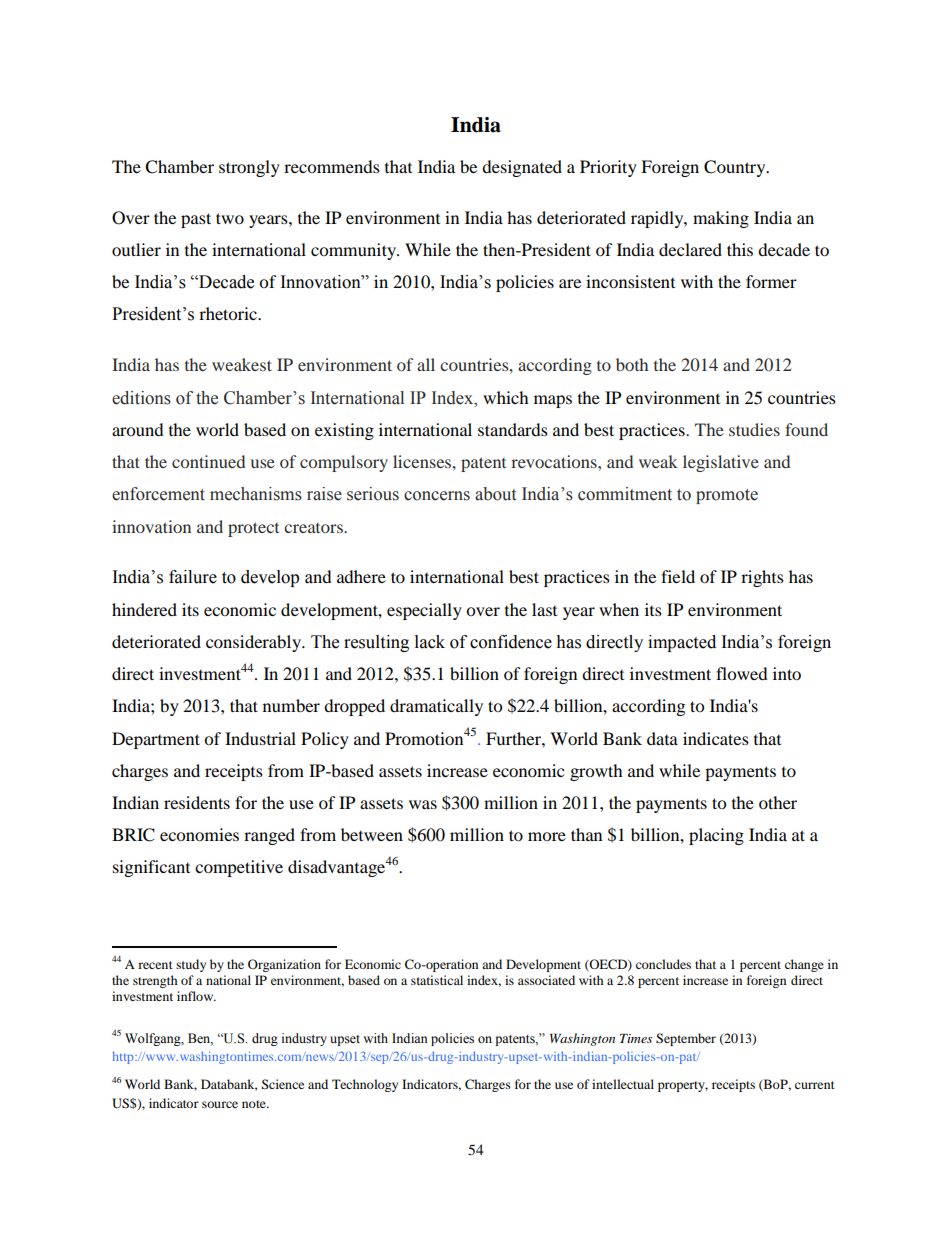 Image resolution: width=952 pixels, height=1233 pixels. I want to click on source, so click(220, 1104).
